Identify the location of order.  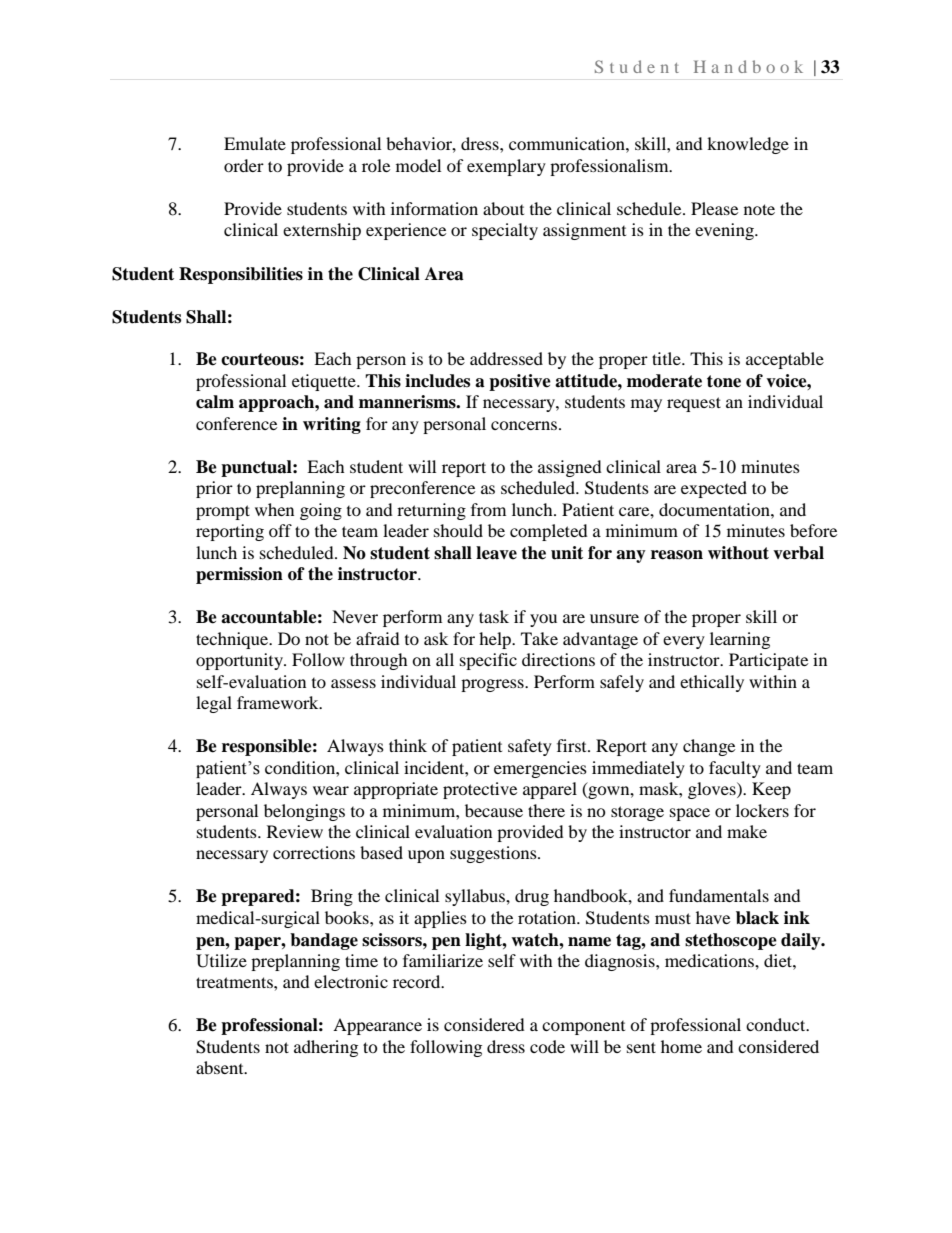
(244, 165).
